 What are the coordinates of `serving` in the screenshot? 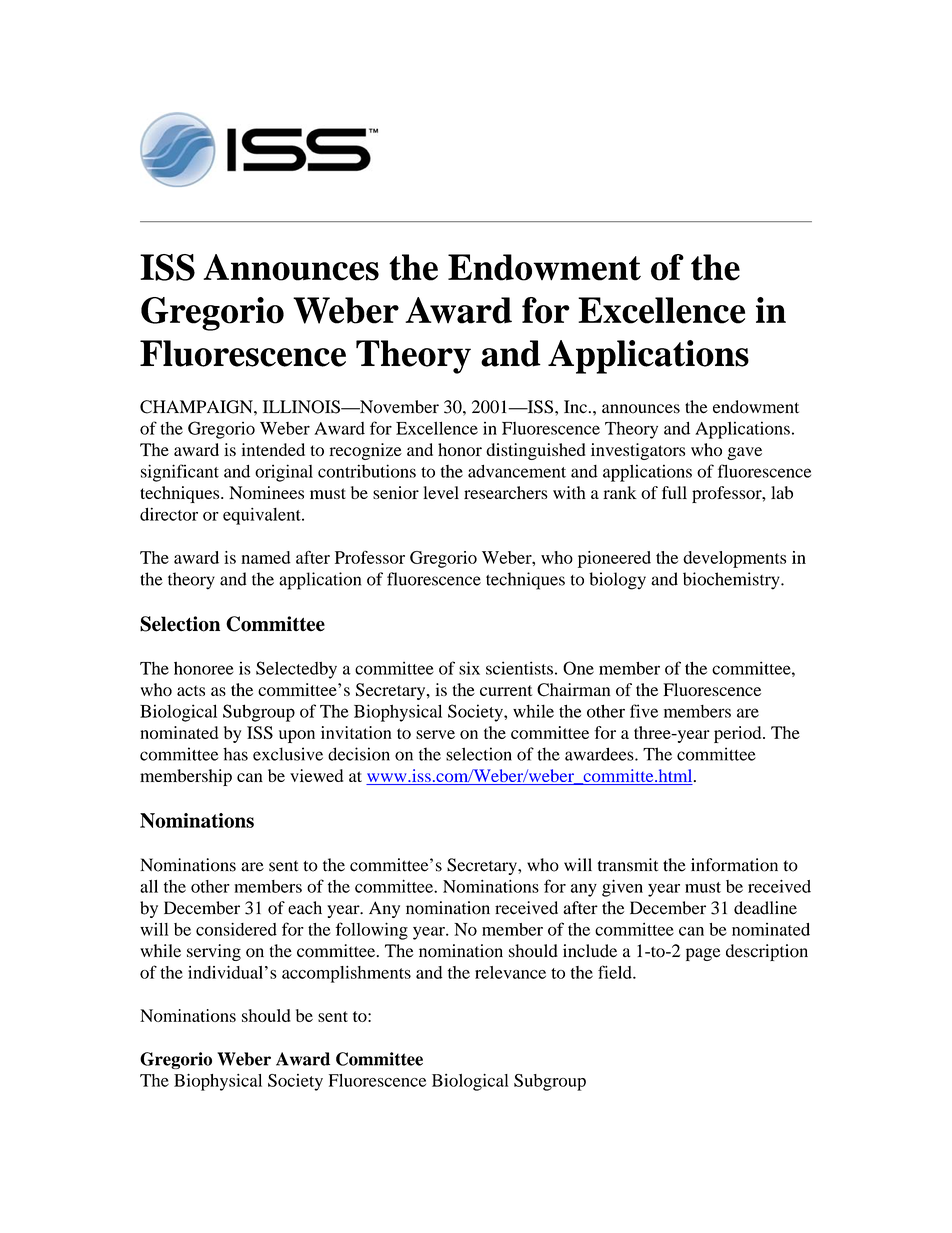 It's located at (214, 952).
